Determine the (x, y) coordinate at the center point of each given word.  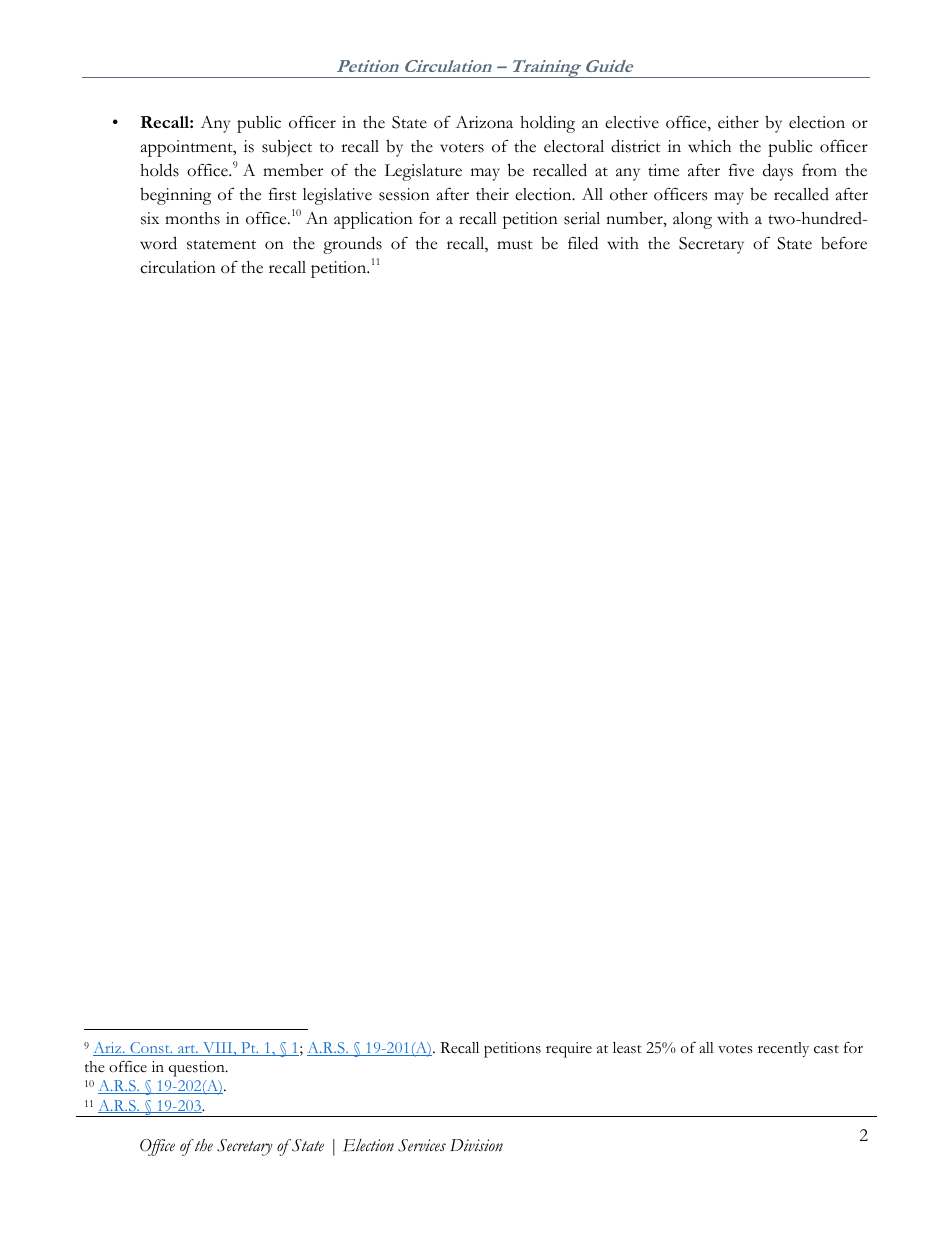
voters (462, 148)
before (844, 243)
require (569, 1050)
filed (583, 243)
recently (783, 1049)
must (515, 245)
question (198, 1069)
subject (287, 148)
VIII (218, 1049)
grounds (352, 245)
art (187, 1050)
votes (735, 1049)
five (741, 170)
